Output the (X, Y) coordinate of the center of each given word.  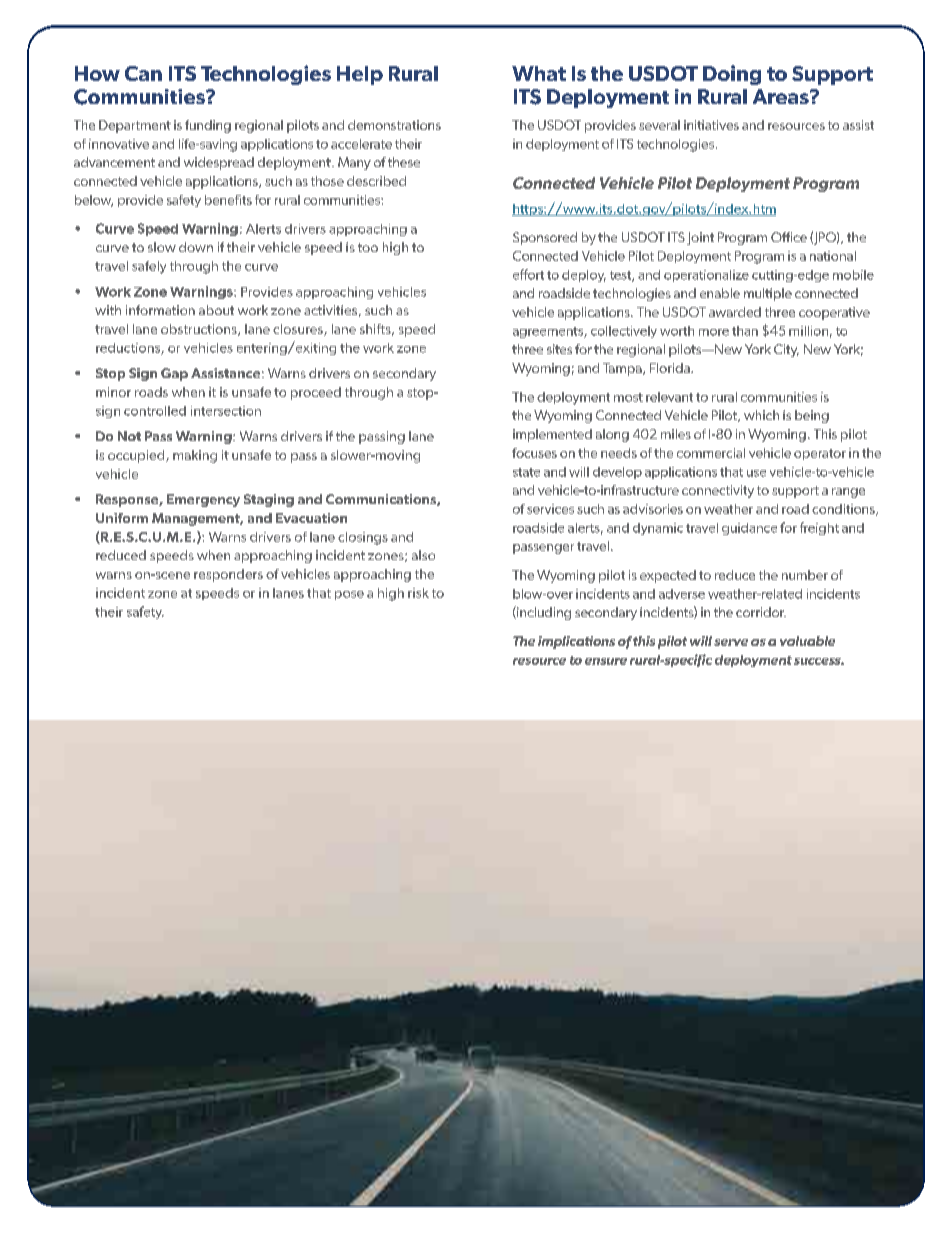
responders (228, 575)
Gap (174, 374)
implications (576, 642)
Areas (782, 96)
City (786, 350)
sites (559, 349)
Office (789, 237)
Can (143, 73)
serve (731, 642)
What (539, 73)
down (196, 247)
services (550, 509)
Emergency (203, 500)
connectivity (718, 491)
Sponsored (545, 238)
